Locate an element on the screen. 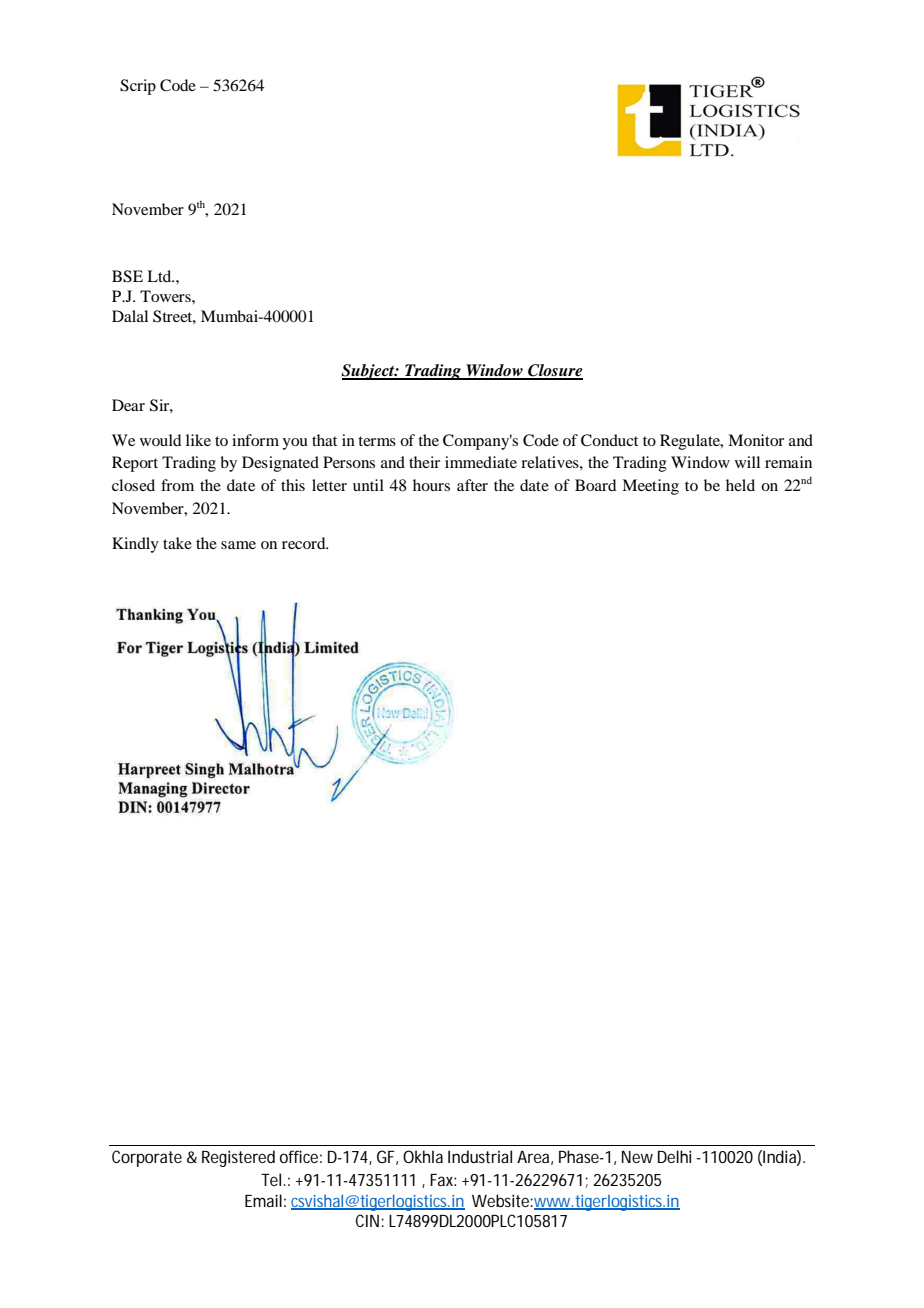  will is located at coordinates (747, 462).
